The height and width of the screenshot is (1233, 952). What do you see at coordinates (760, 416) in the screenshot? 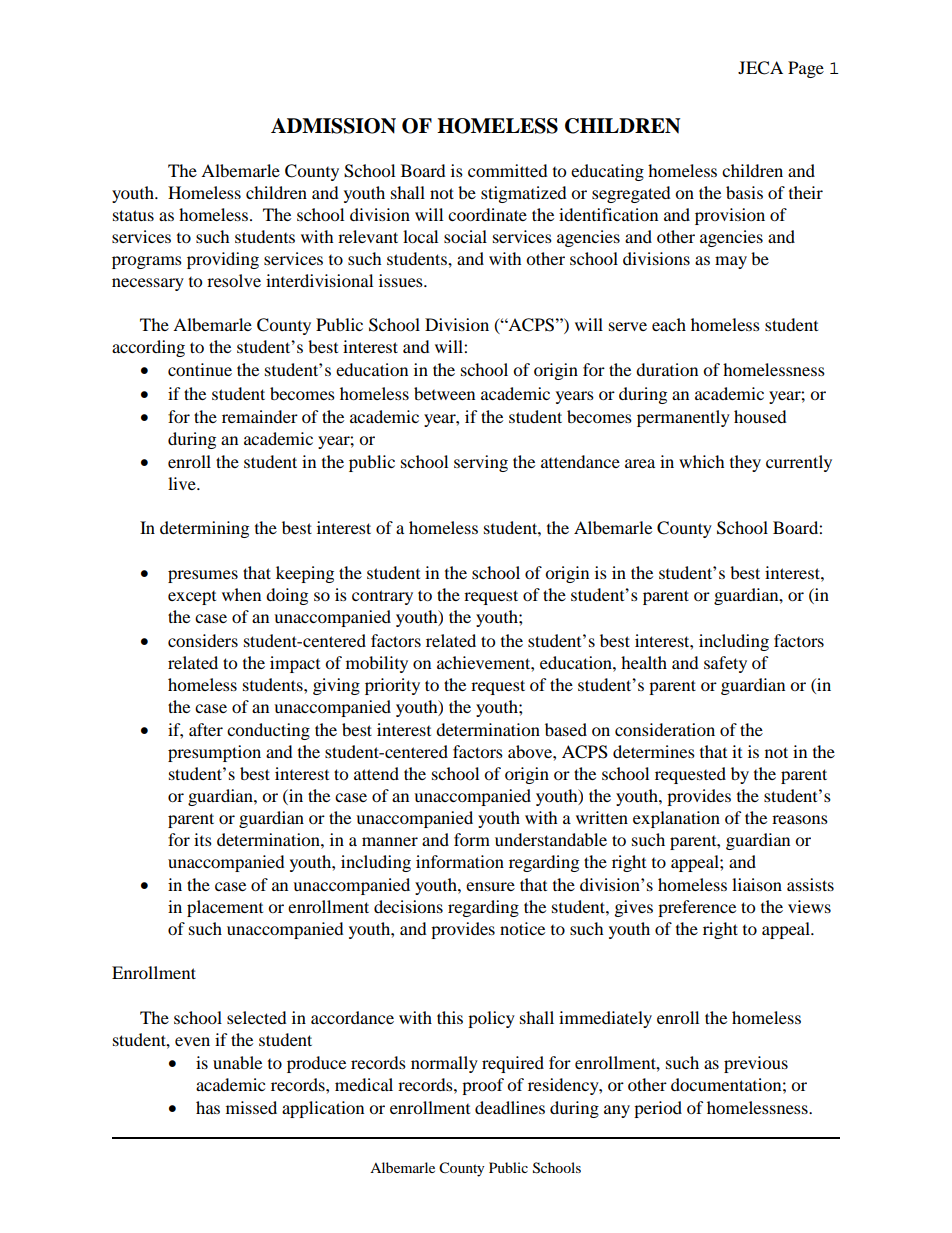
I see `housed` at bounding box center [760, 416].
